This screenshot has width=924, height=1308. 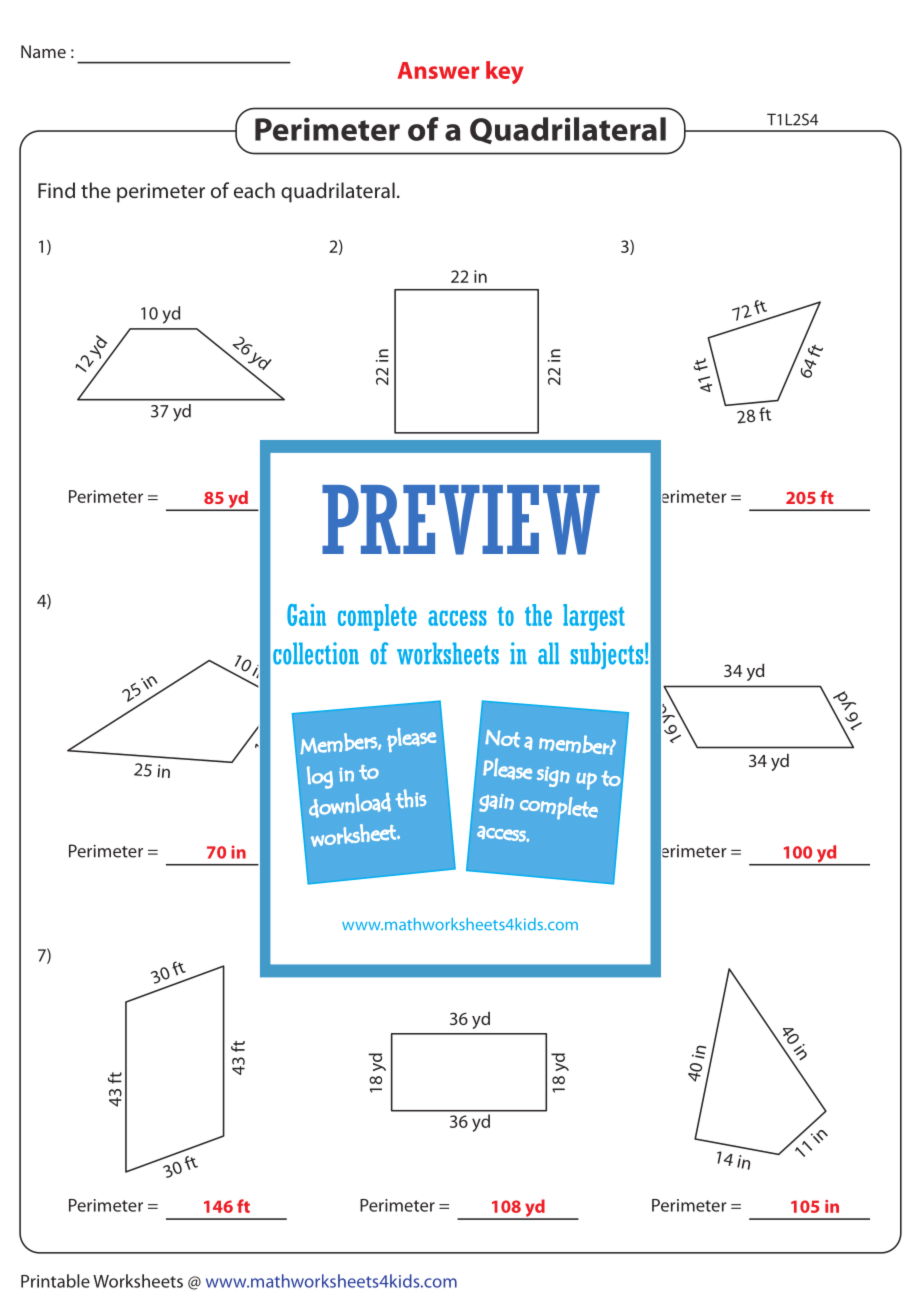 I want to click on Printable, so click(x=55, y=1281).
